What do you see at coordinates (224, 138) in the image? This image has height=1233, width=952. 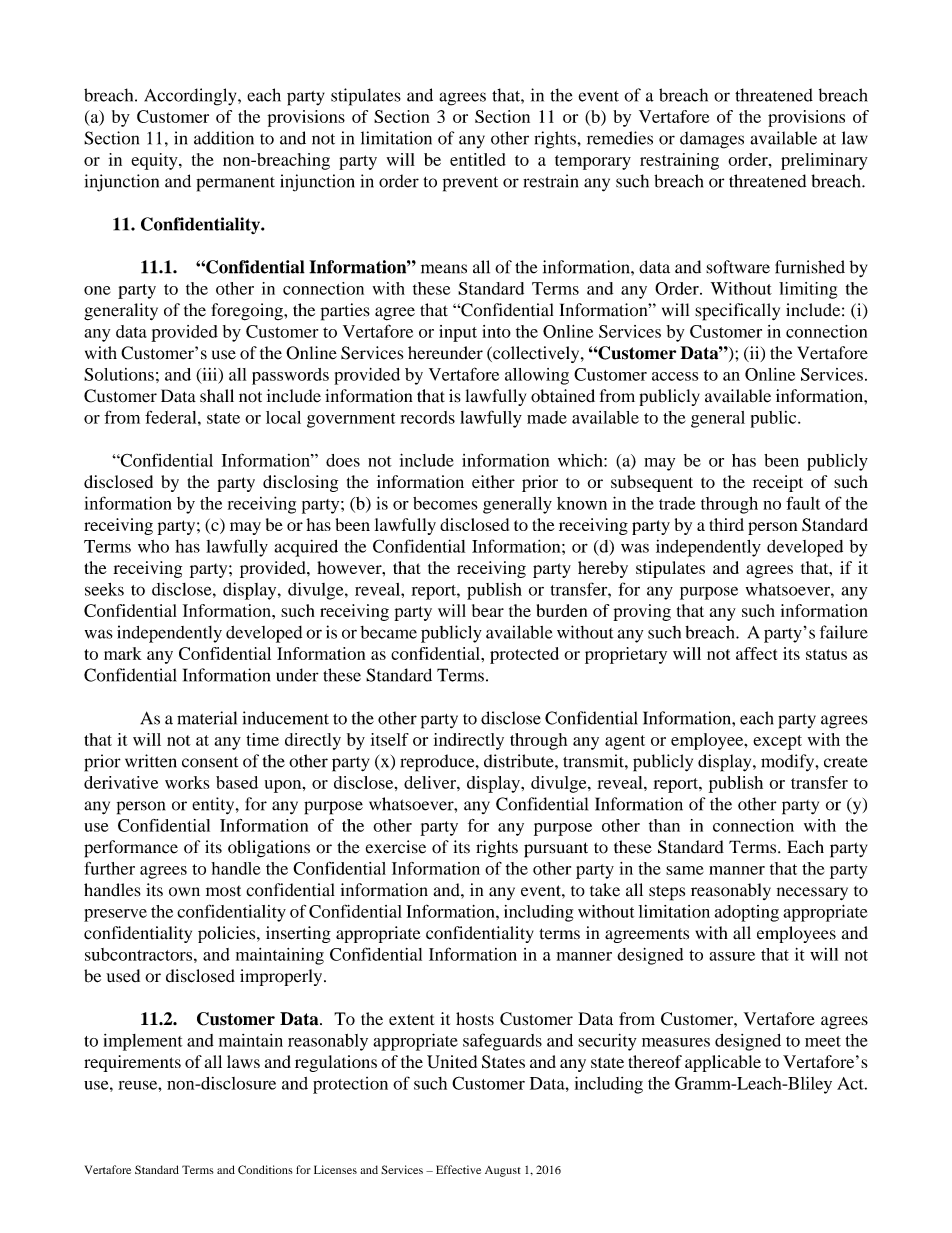 I see `addition` at bounding box center [224, 138].
